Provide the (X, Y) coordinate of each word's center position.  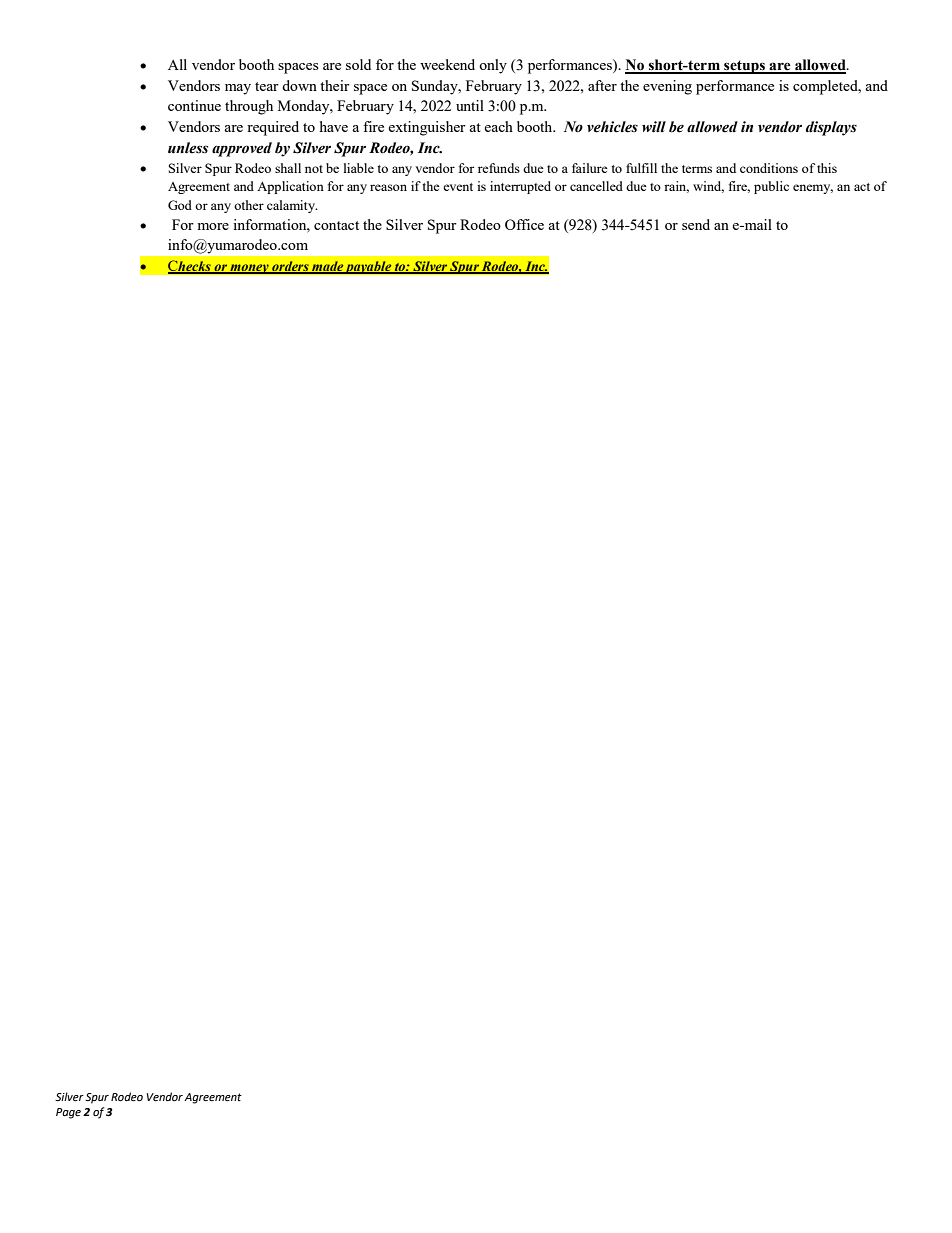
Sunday (436, 87)
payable (369, 268)
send (696, 224)
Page (68, 1113)
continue (194, 105)
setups (744, 67)
